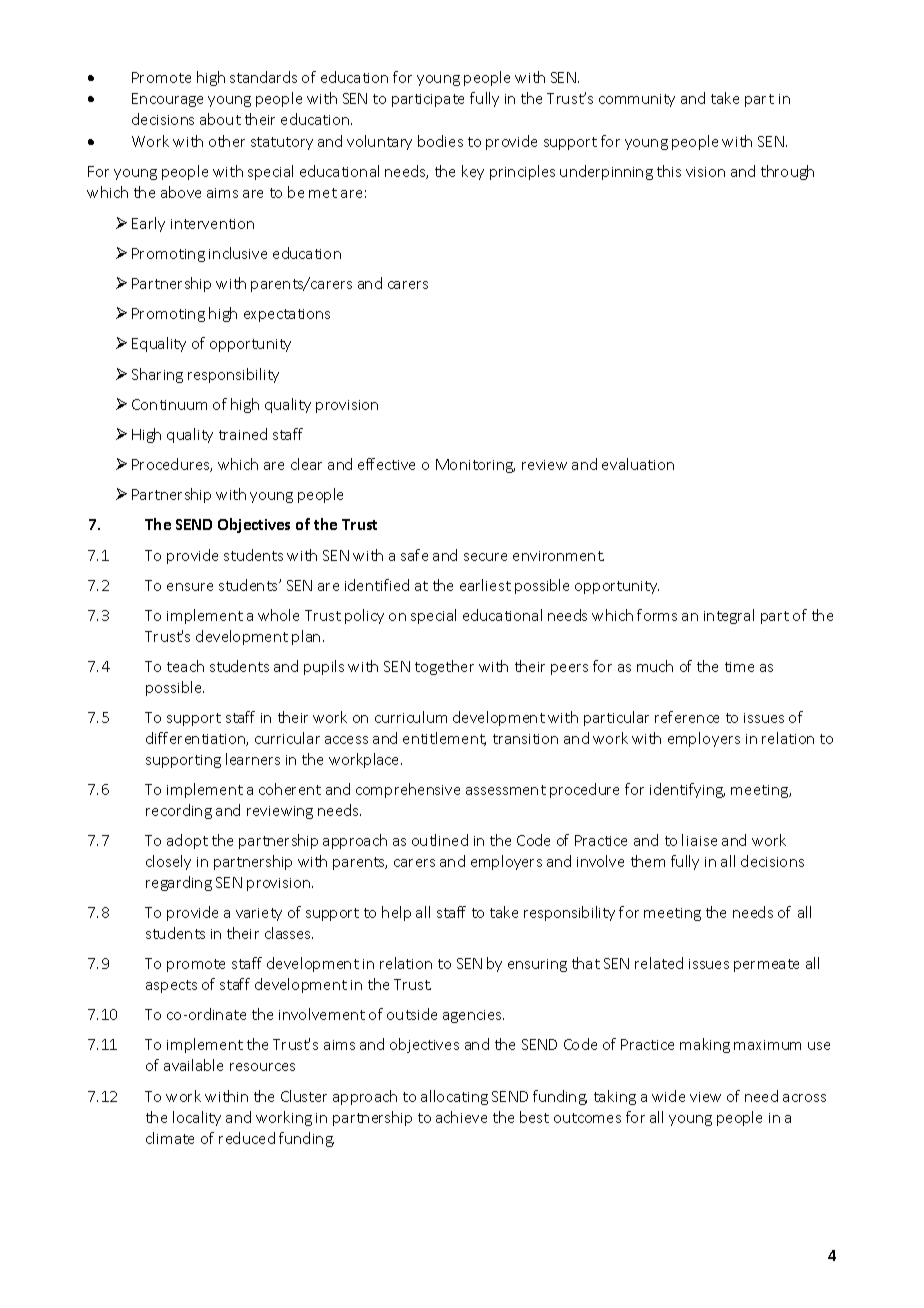  What do you see at coordinates (278, 615) in the screenshot?
I see `whole` at bounding box center [278, 615].
